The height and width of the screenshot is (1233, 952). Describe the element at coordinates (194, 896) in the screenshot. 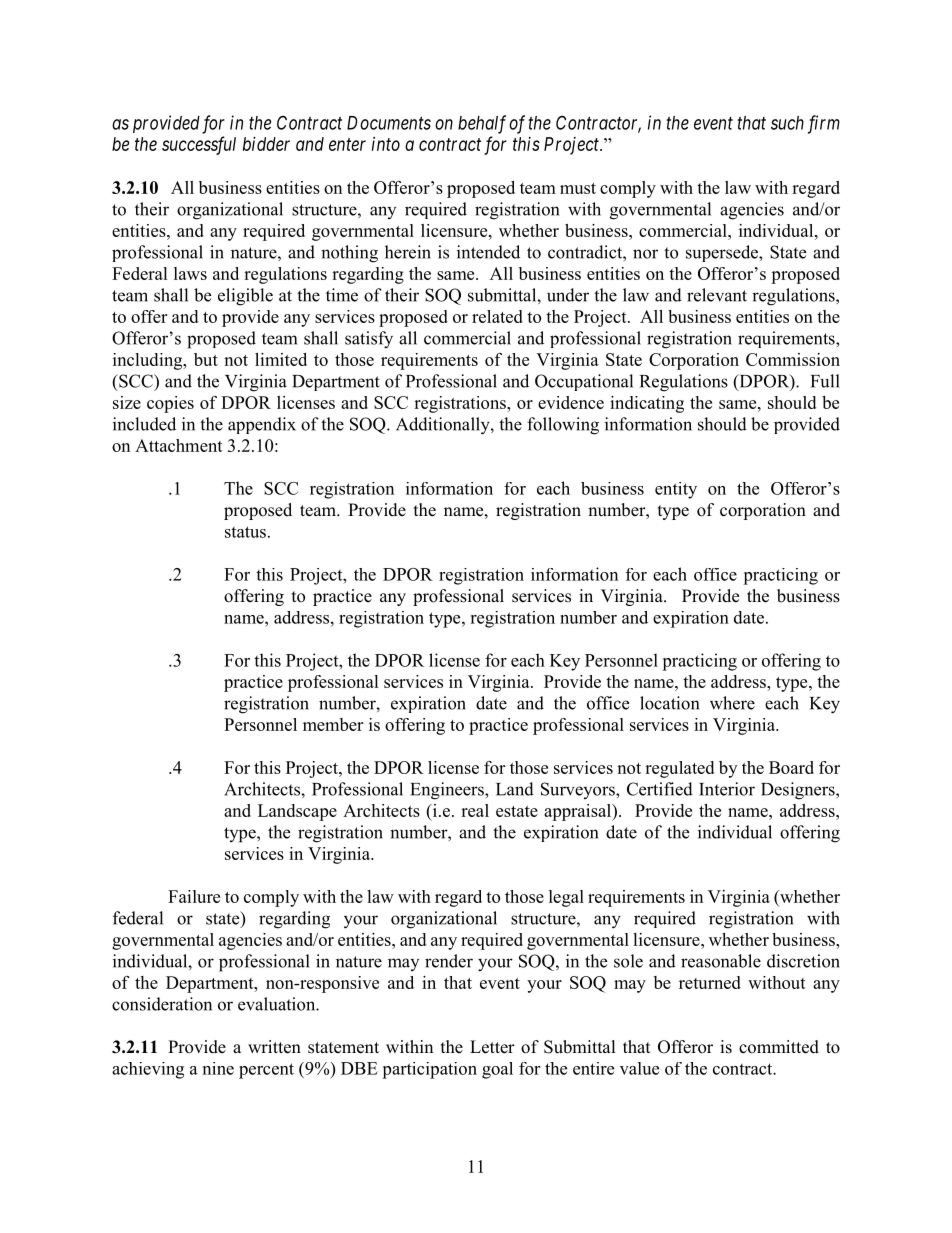

I see `Failure` at that location.
